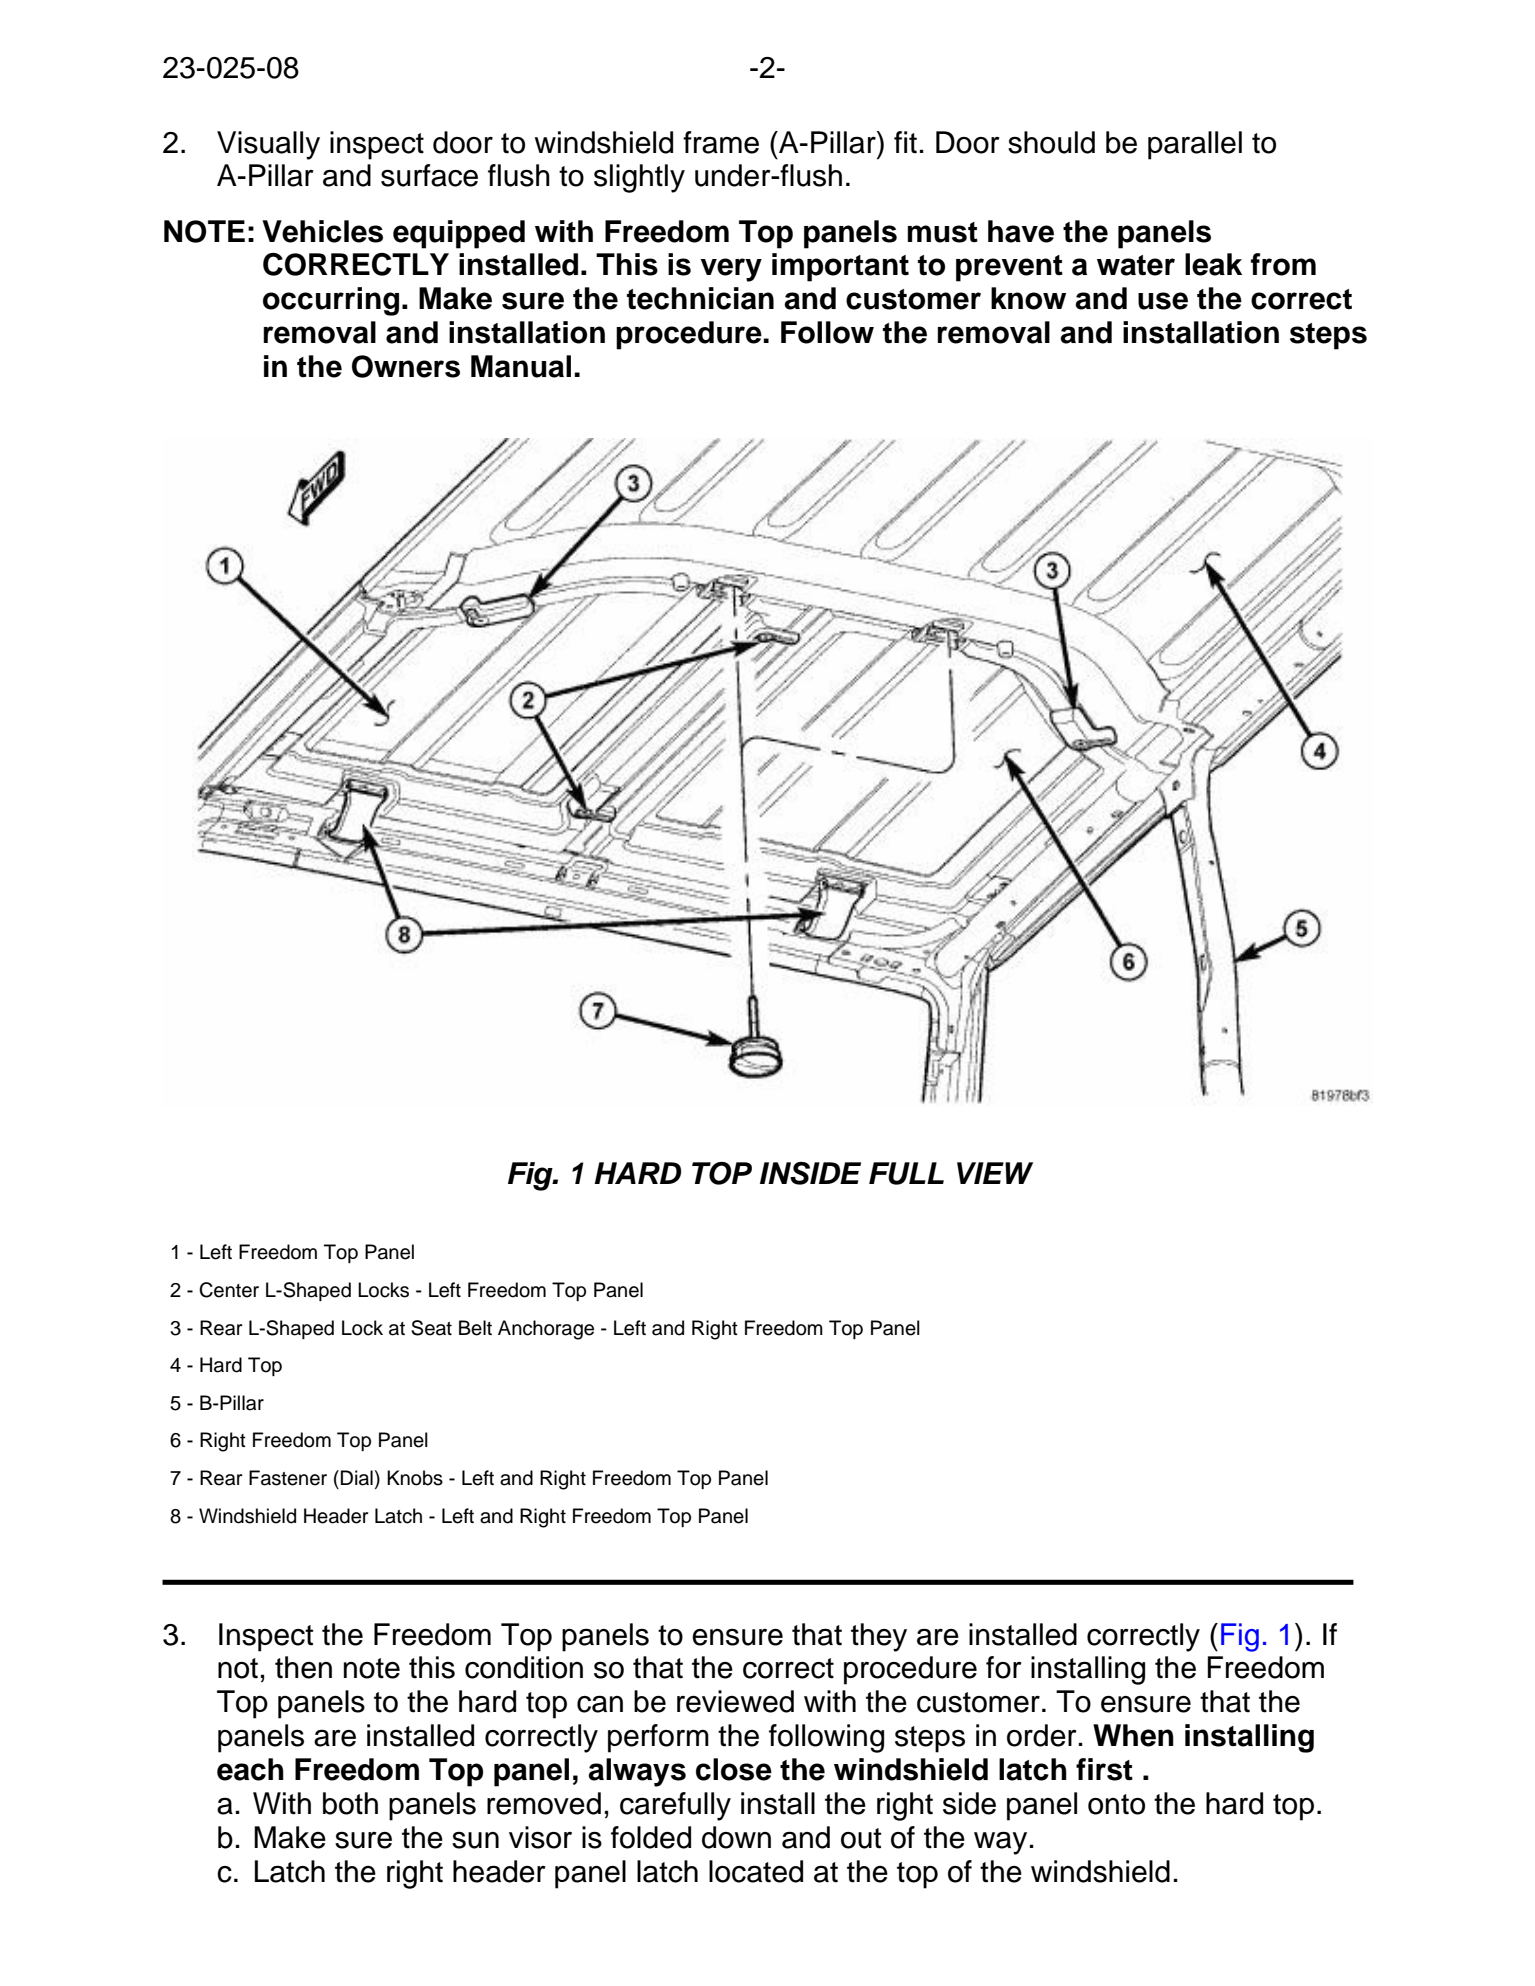 Image resolution: width=1535 pixels, height=1986 pixels. I want to click on onto, so click(1116, 1804).
